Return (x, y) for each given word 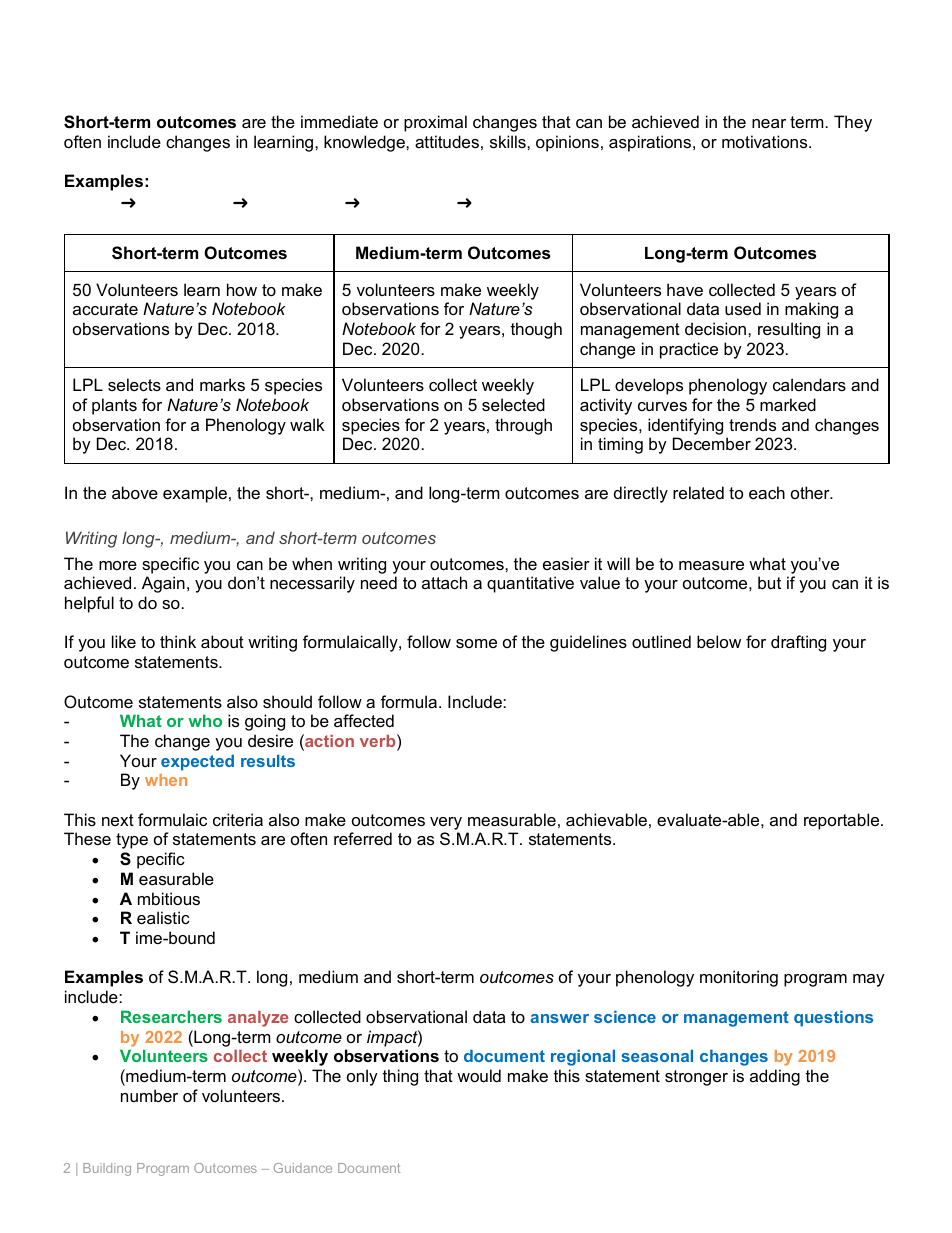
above (135, 492)
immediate (339, 121)
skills (509, 141)
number (149, 1095)
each (767, 492)
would (479, 1075)
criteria (238, 819)
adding (775, 1077)
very (446, 825)
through (523, 426)
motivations (766, 141)
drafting (798, 643)
